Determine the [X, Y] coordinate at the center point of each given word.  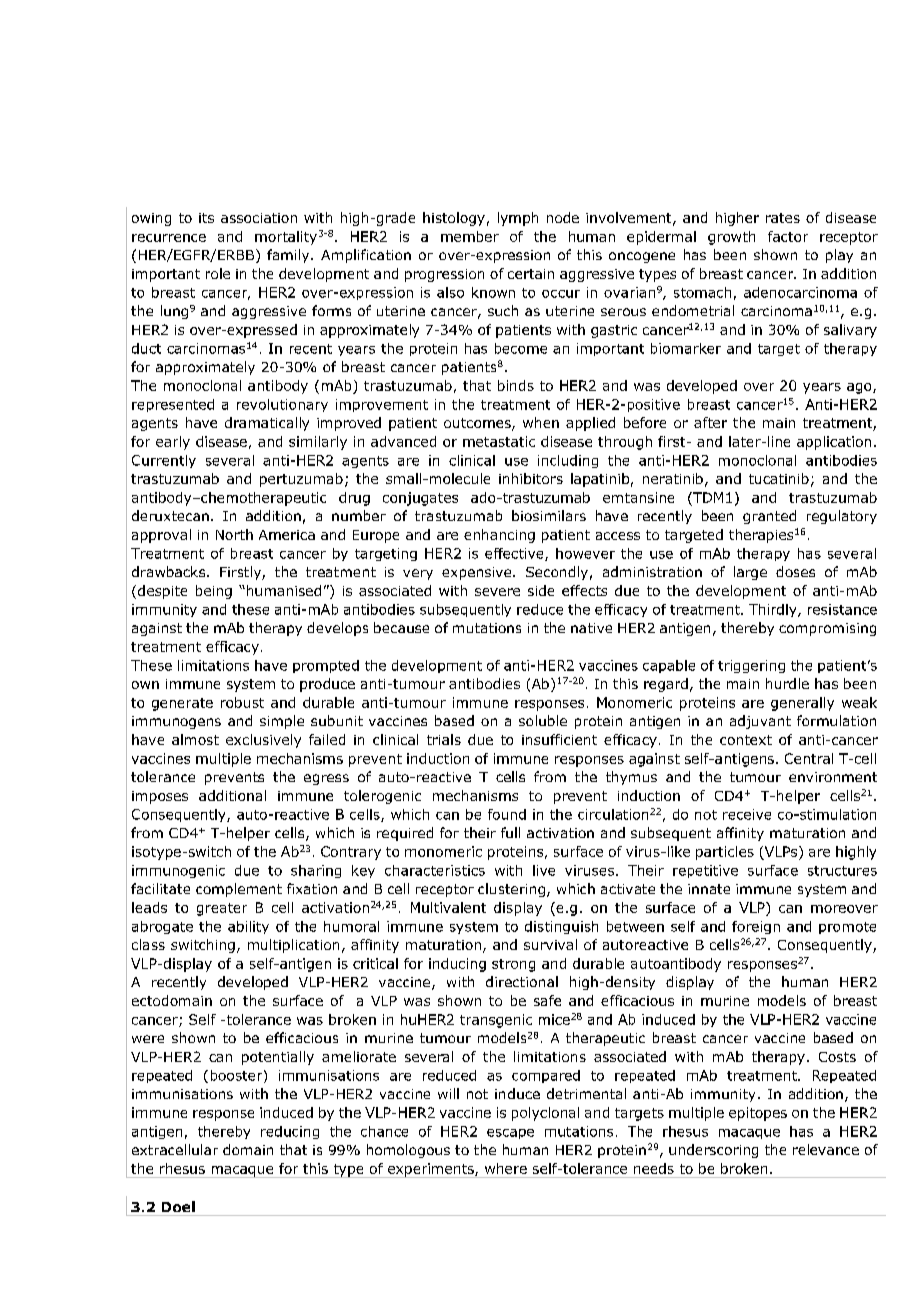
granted [769, 517]
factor [788, 236]
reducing [290, 1132]
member [470, 236]
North [234, 534]
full [510, 832]
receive [747, 814]
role [218, 273]
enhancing [499, 536]
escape [510, 1134]
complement [239, 890]
